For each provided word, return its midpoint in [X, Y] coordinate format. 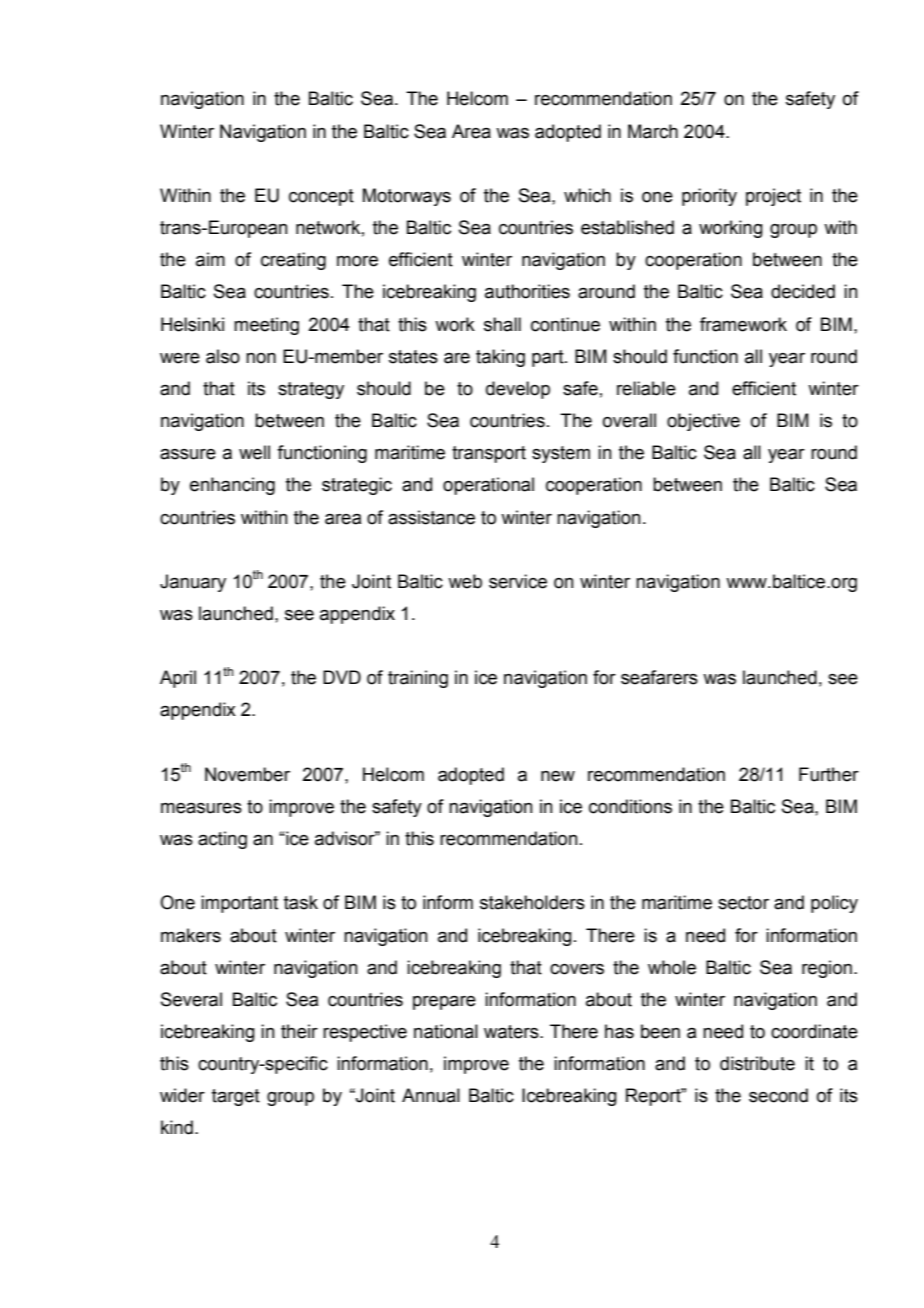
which [587, 195]
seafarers [659, 677]
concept [321, 197]
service [518, 581]
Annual [431, 1095]
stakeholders [532, 902]
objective [703, 422]
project [773, 197]
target [236, 1097]
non [261, 358]
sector [743, 903]
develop [518, 390]
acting [222, 840]
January [193, 583]
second [778, 1095]
